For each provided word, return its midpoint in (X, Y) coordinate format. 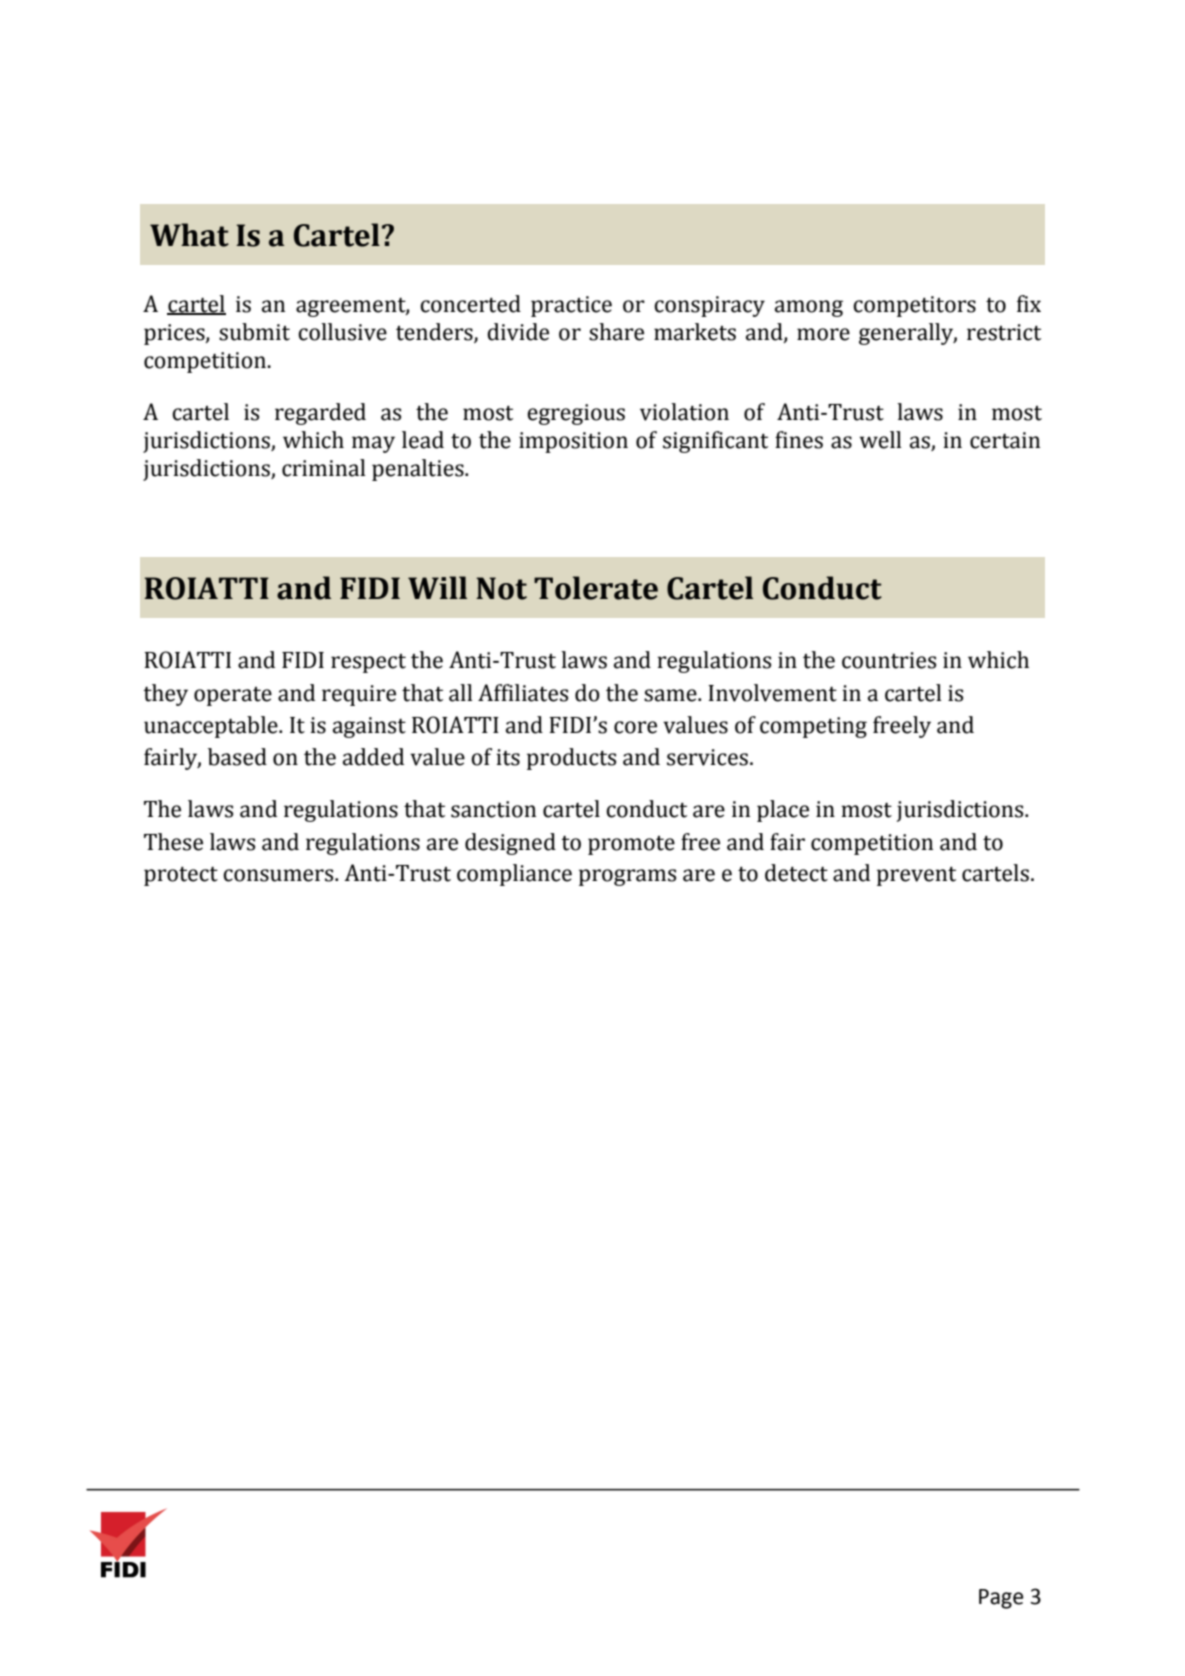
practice (571, 306)
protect (181, 876)
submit (254, 332)
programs (627, 877)
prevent (916, 876)
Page (1001, 1599)
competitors (914, 306)
